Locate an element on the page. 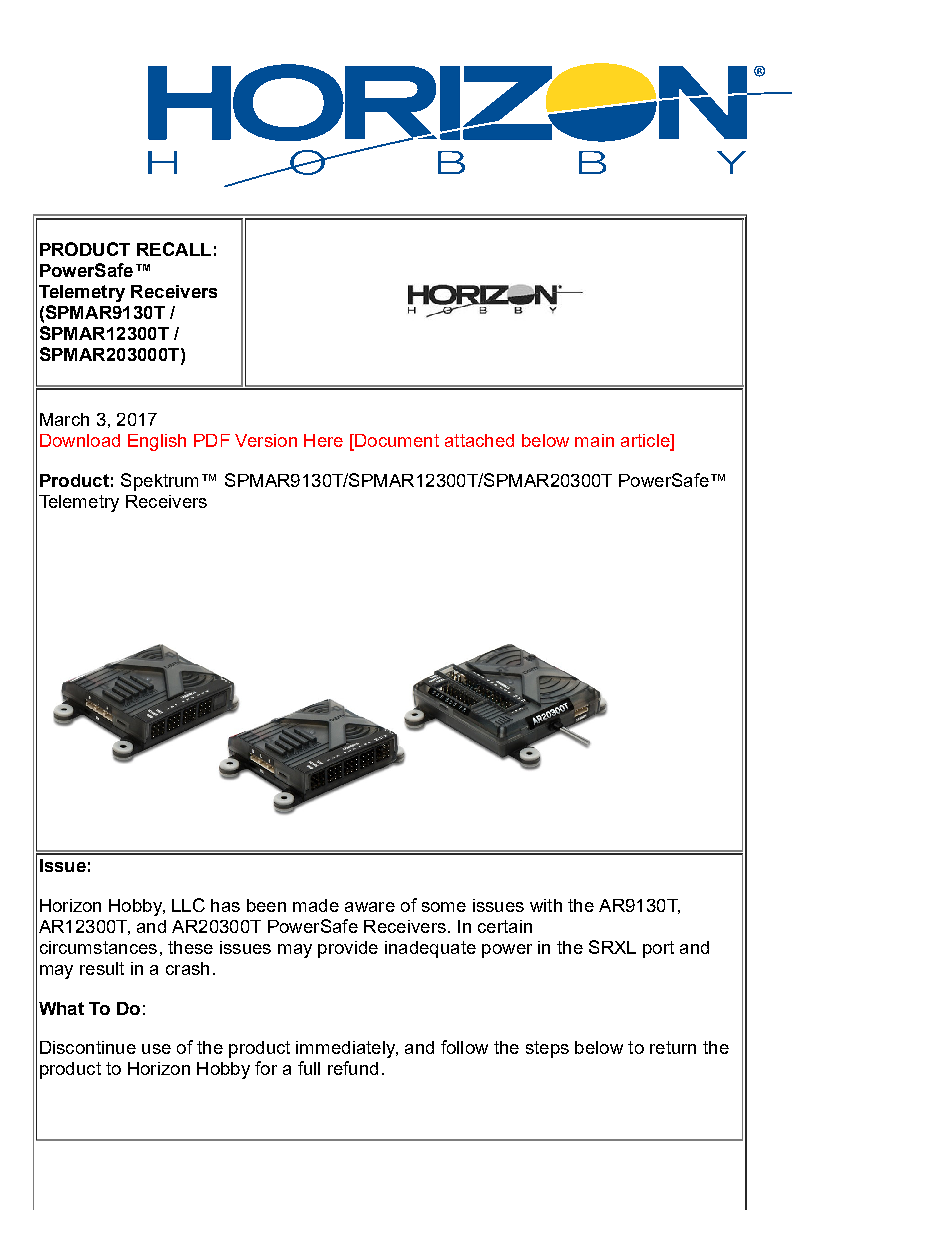  article is located at coordinates (646, 442).
